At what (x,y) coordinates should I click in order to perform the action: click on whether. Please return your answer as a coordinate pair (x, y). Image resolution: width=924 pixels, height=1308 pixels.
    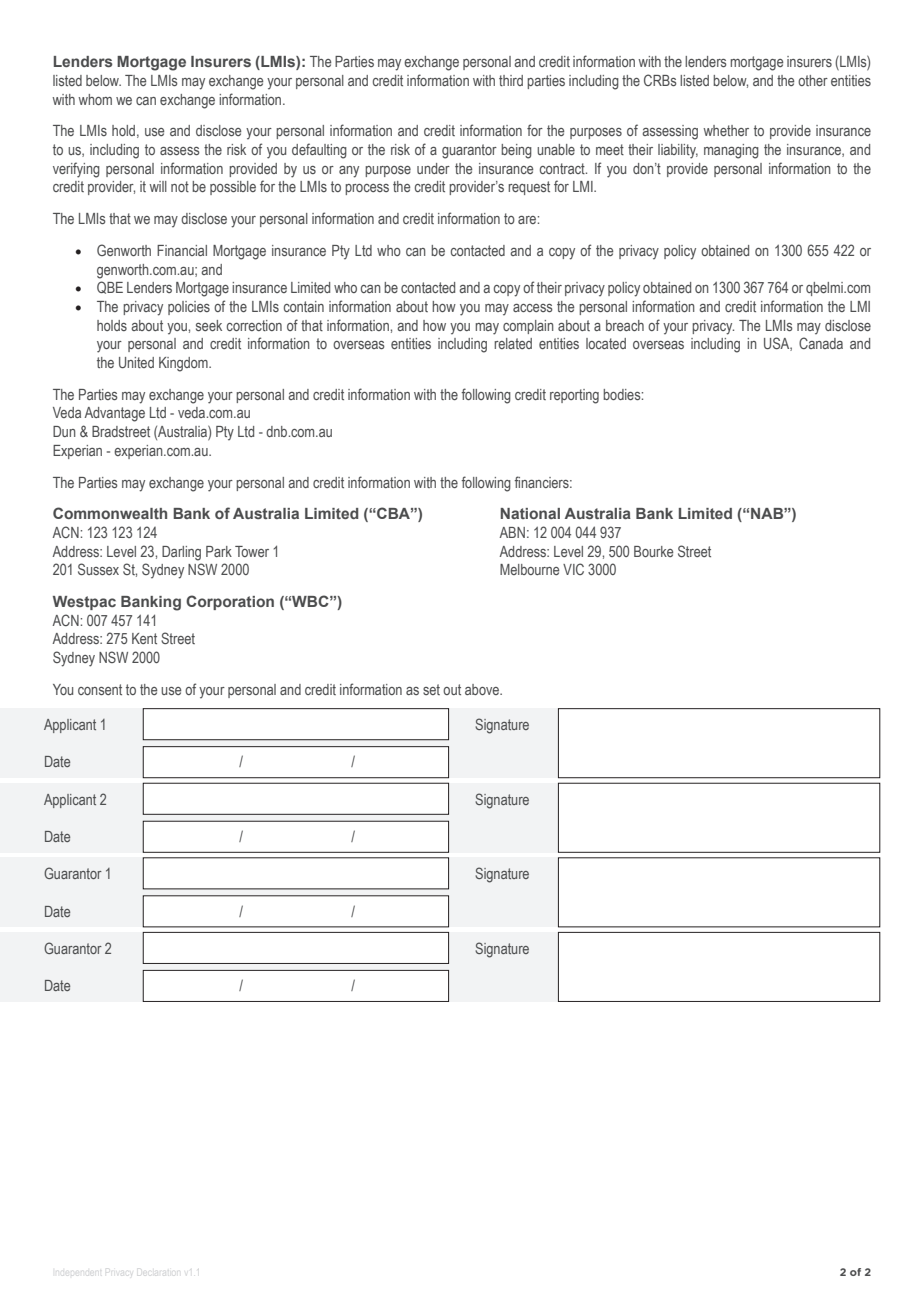
    Looking at the image, I should click on (726, 130).
